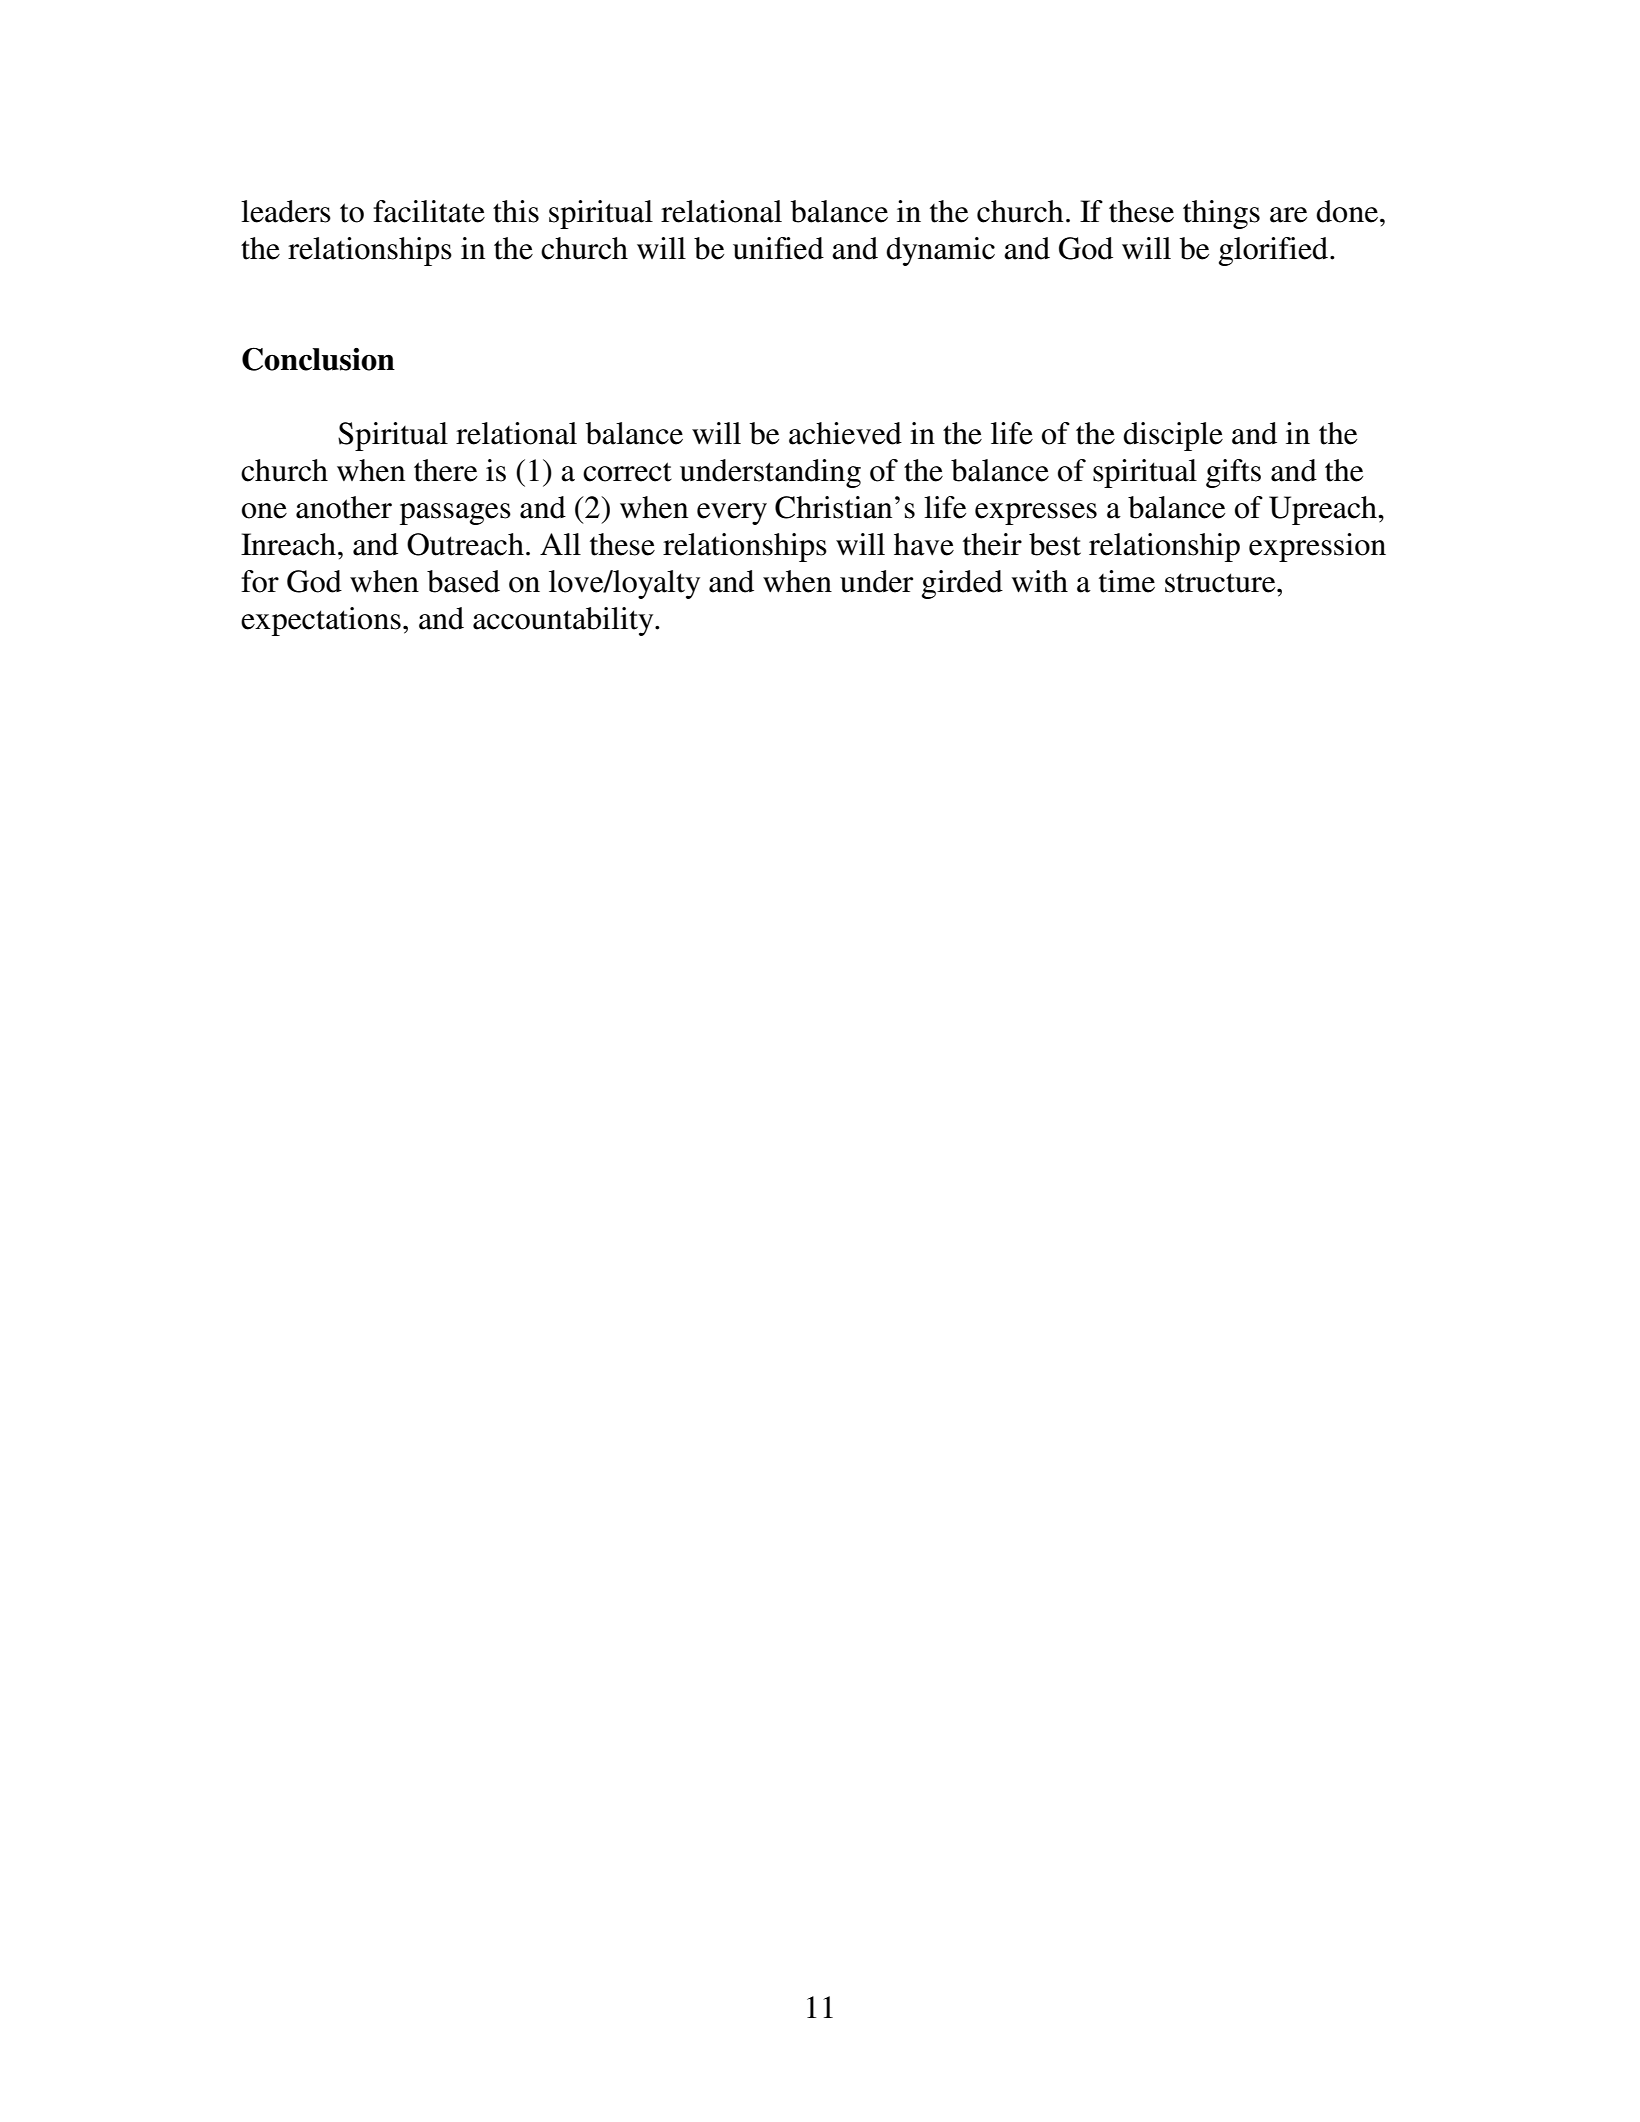 The image size is (1640, 2122). Describe the element at coordinates (1221, 214) in the screenshot. I see `things` at that location.
